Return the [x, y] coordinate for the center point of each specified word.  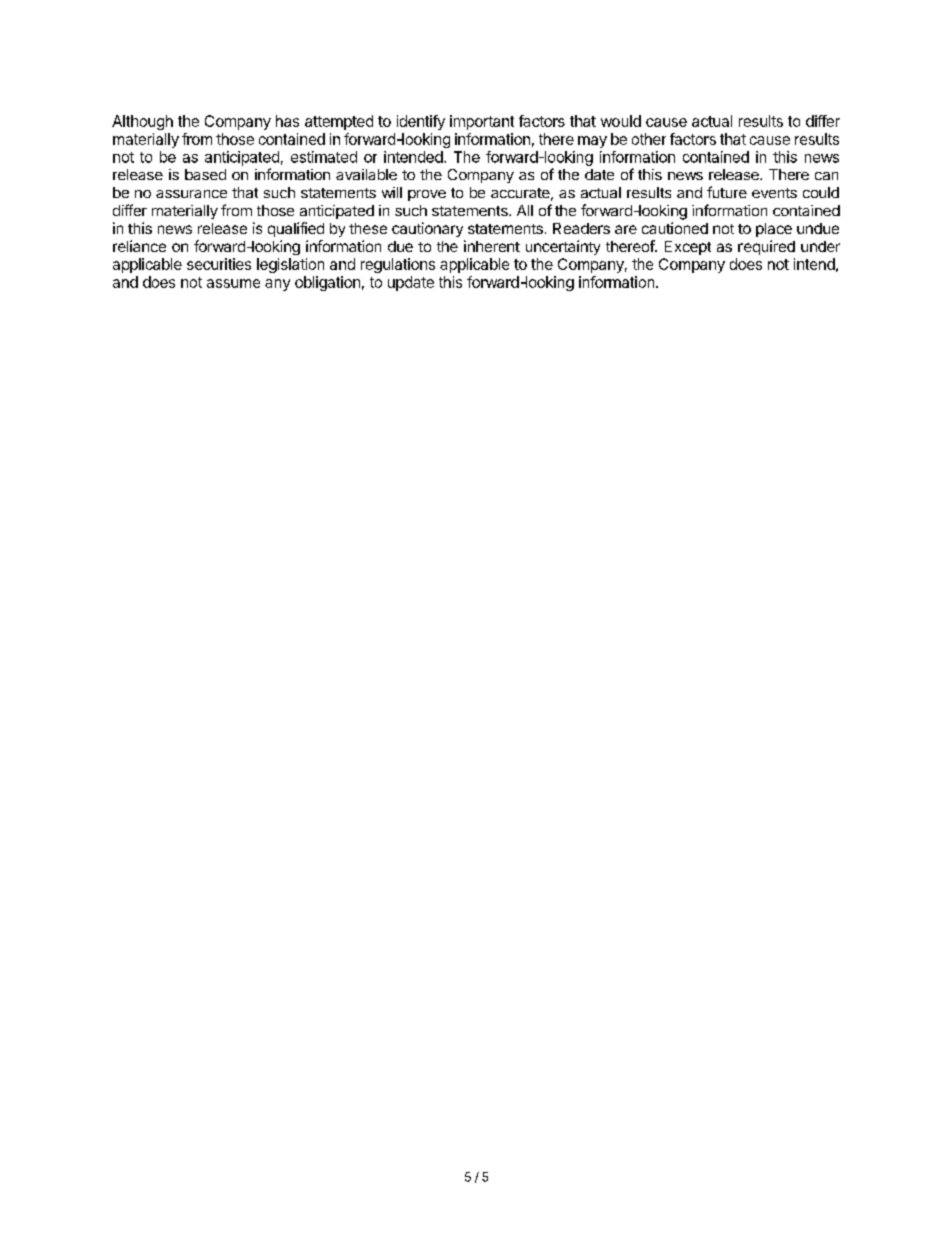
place [774, 230]
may [592, 142]
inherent [492, 246]
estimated [324, 157]
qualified [296, 229]
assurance [191, 194]
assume [233, 283]
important [482, 122]
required [766, 247]
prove [427, 195]
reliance [139, 246]
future [727, 192]
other [649, 139]
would [621, 121]
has [287, 121]
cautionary [427, 229]
